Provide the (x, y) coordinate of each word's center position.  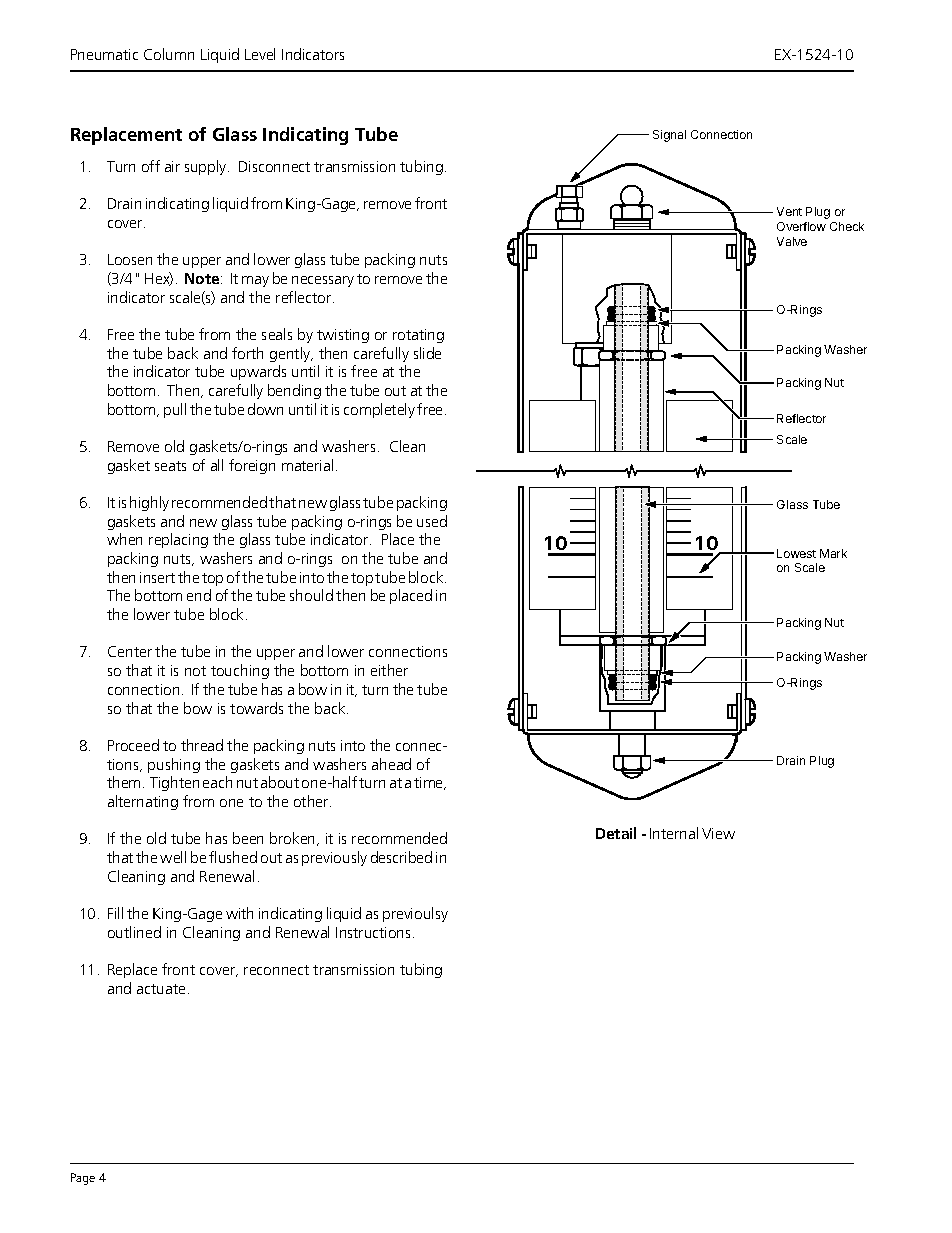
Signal (669, 136)
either (389, 670)
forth (247, 353)
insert (157, 577)
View (718, 833)
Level (260, 54)
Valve (792, 241)
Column (169, 54)
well (173, 857)
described (401, 857)
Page (83, 1179)
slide (427, 353)
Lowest (796, 553)
